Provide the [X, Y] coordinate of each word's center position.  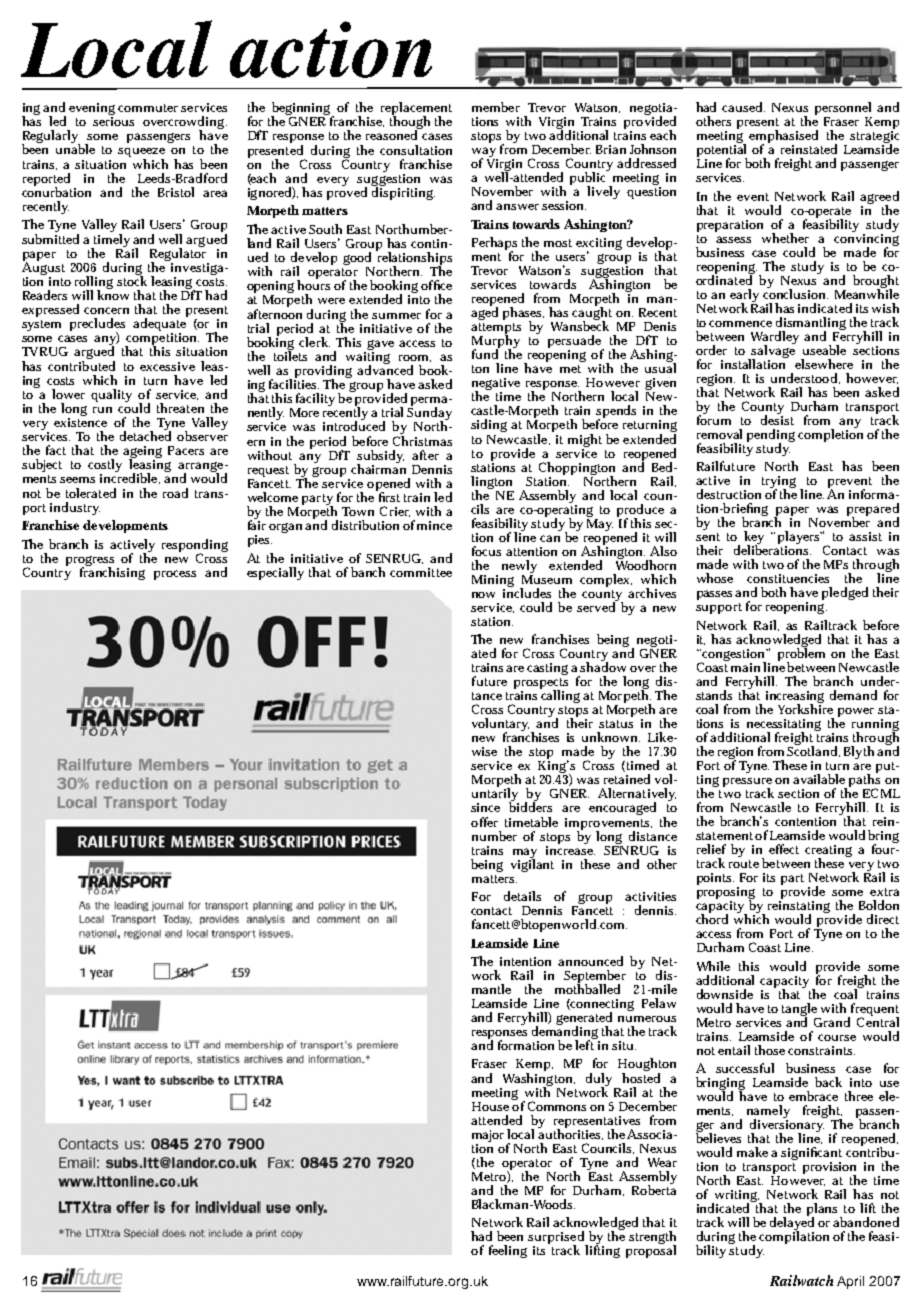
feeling [508, 1251]
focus [486, 551]
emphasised [783, 138]
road [175, 493]
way [485, 153]
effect [784, 849]
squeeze [141, 154]
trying [779, 483]
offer [484, 822]
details [522, 896]
